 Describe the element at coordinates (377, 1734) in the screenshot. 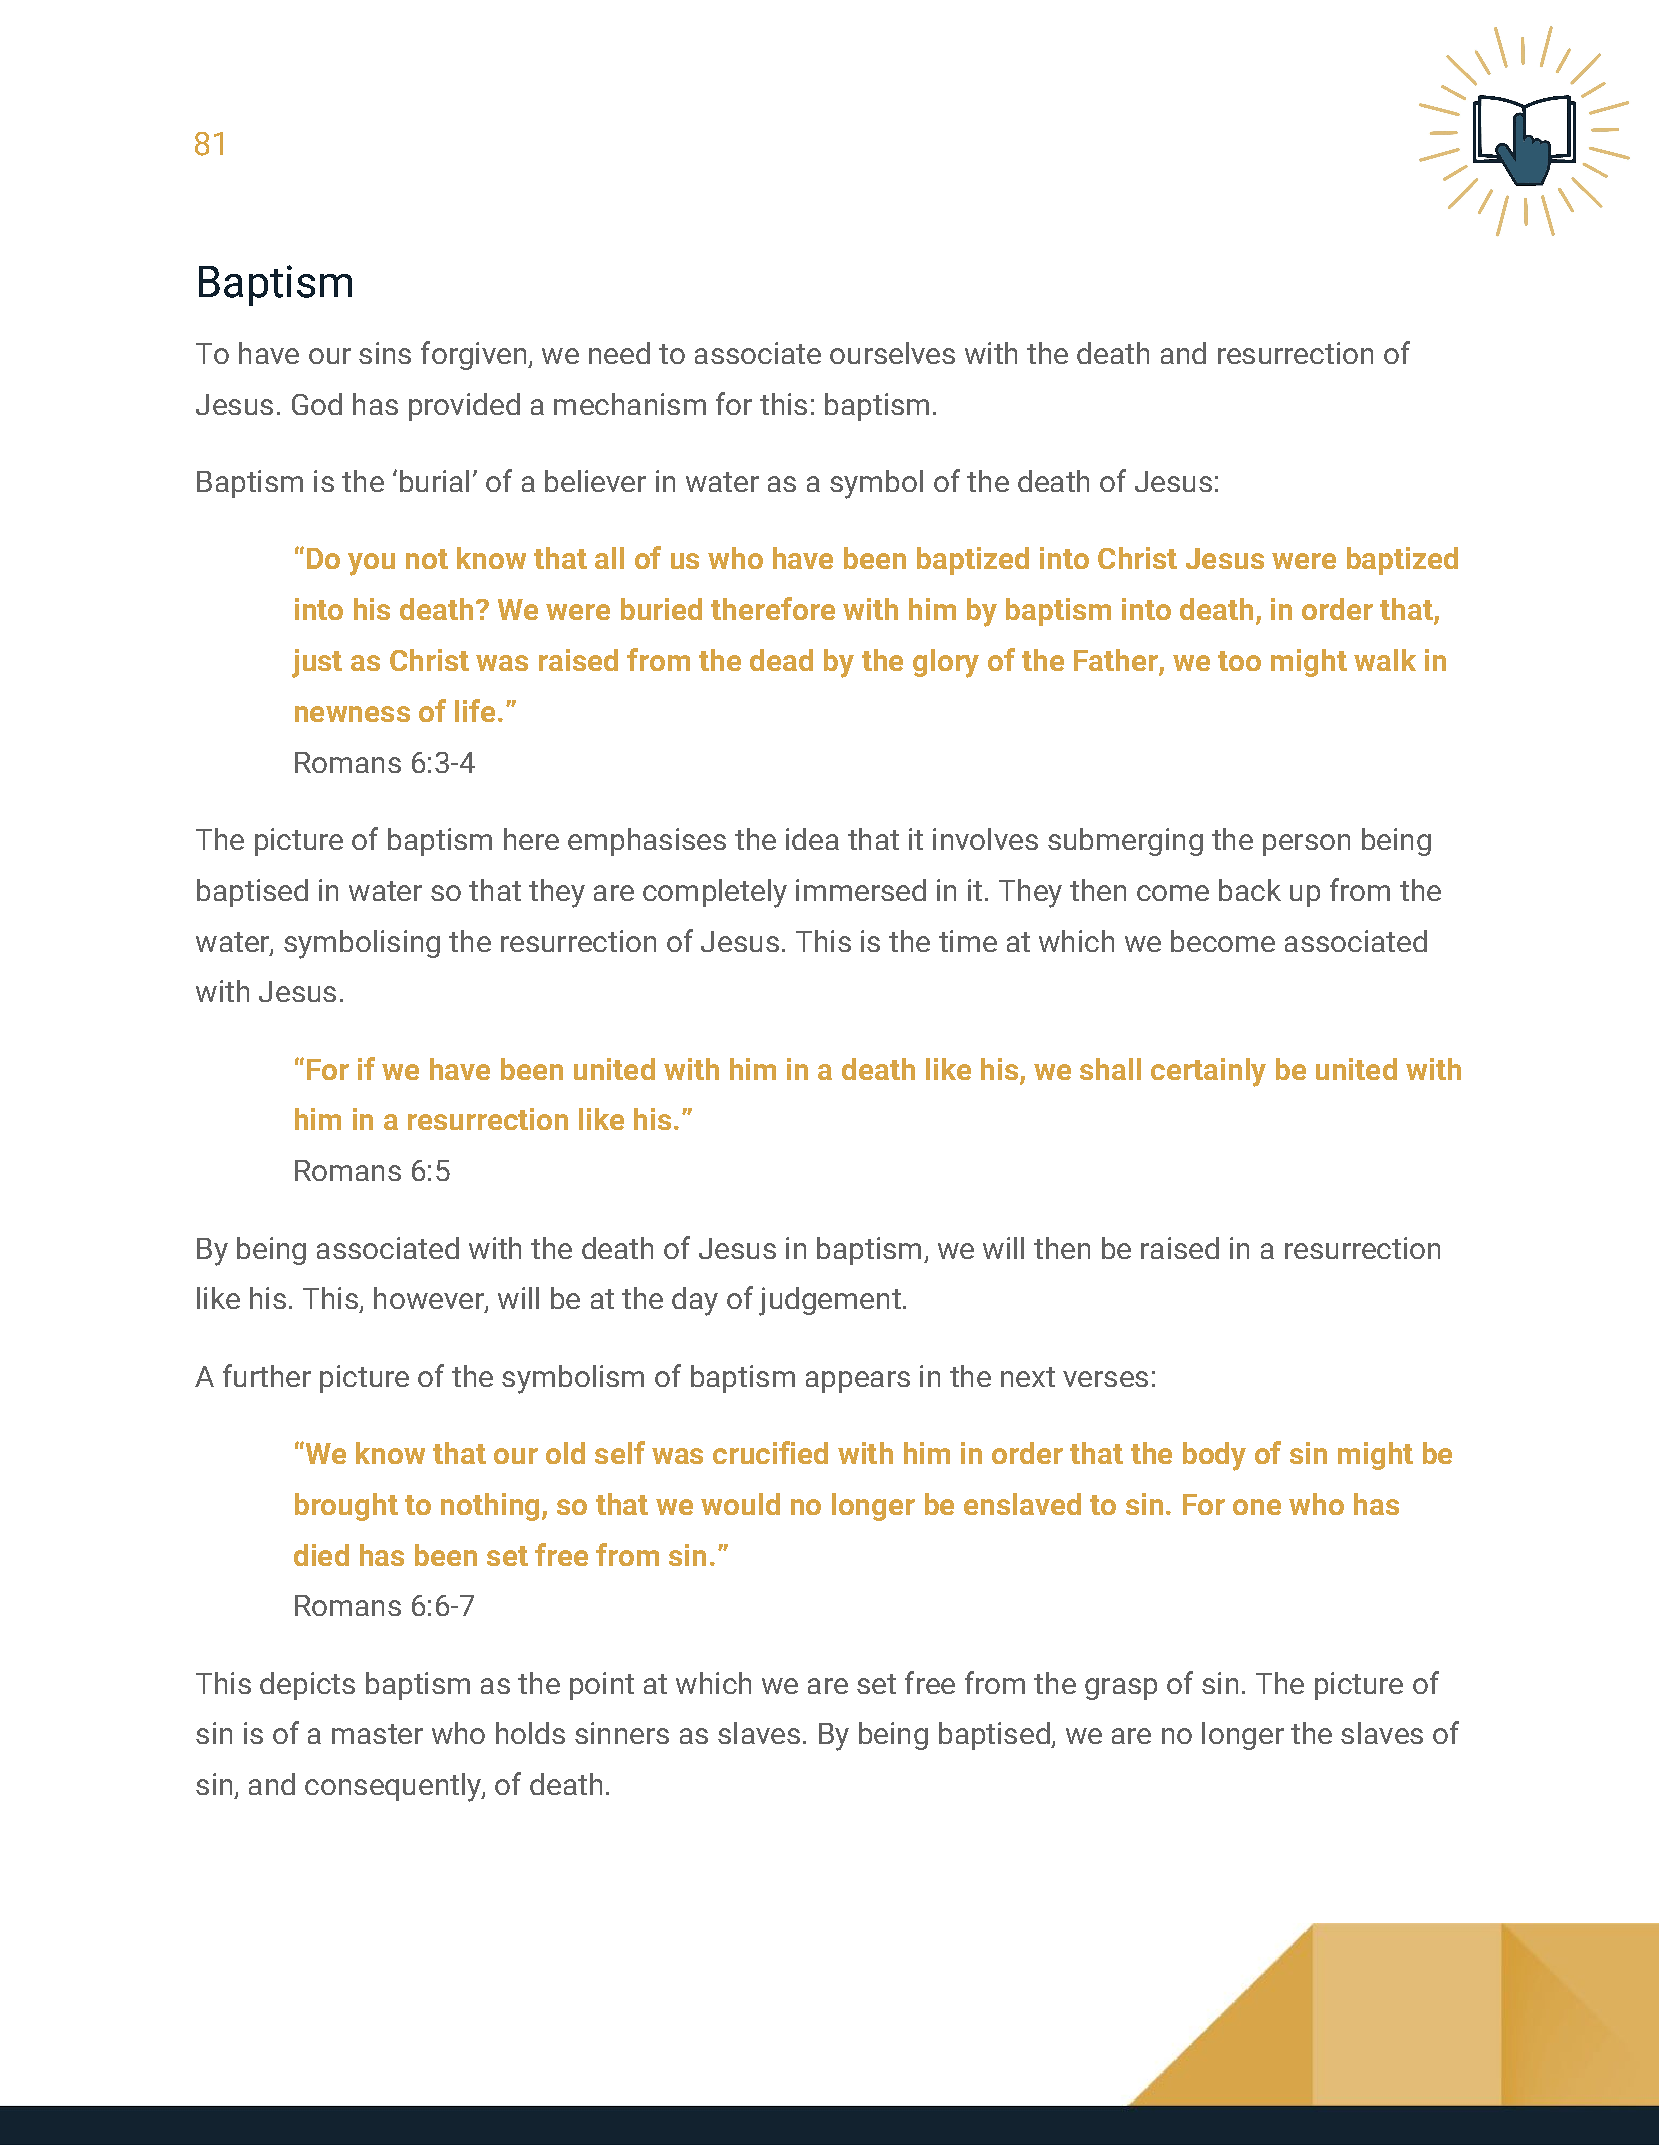

I see `master` at that location.
